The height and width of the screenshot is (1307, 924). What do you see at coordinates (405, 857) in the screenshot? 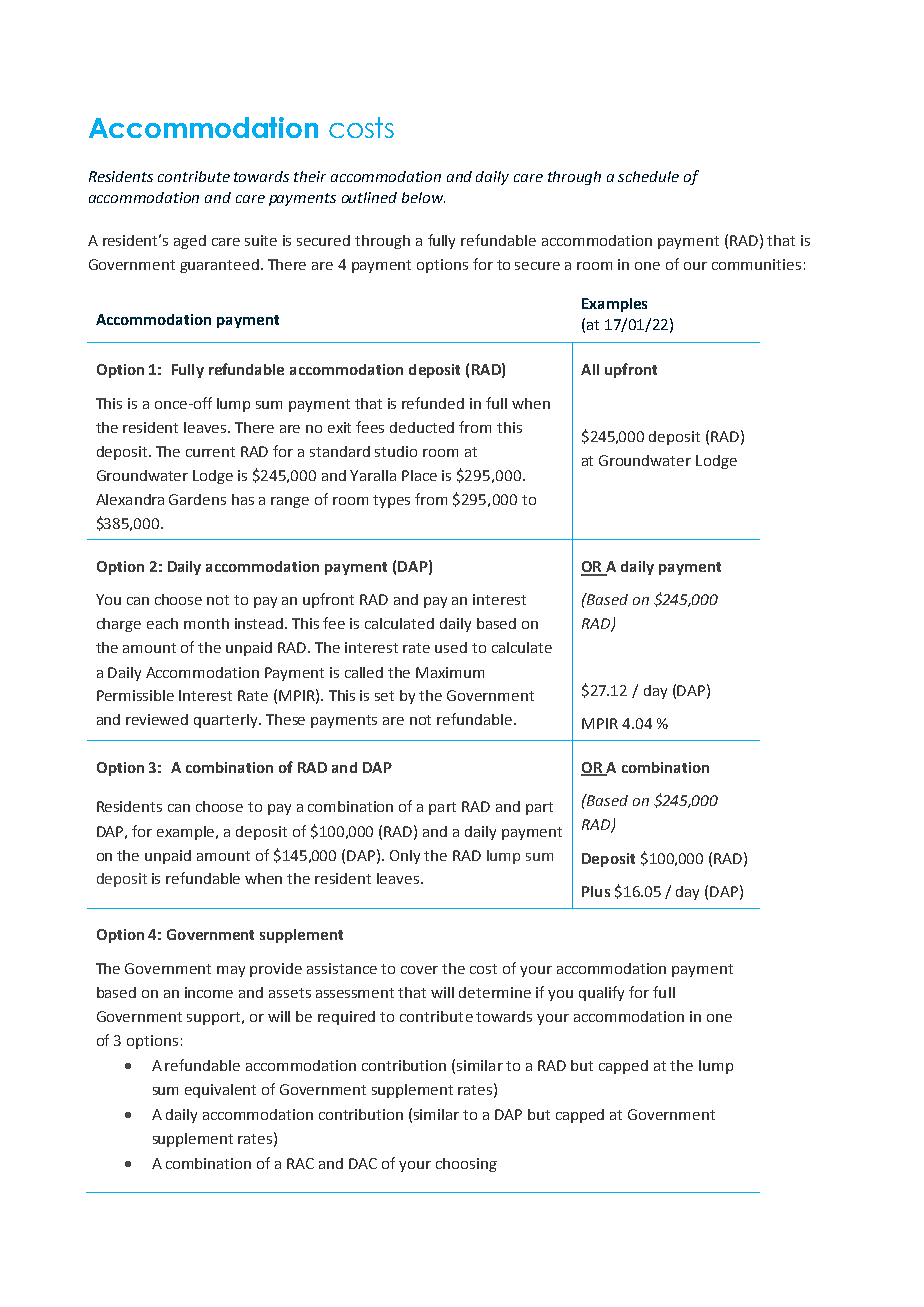
I see `Only` at bounding box center [405, 857].
